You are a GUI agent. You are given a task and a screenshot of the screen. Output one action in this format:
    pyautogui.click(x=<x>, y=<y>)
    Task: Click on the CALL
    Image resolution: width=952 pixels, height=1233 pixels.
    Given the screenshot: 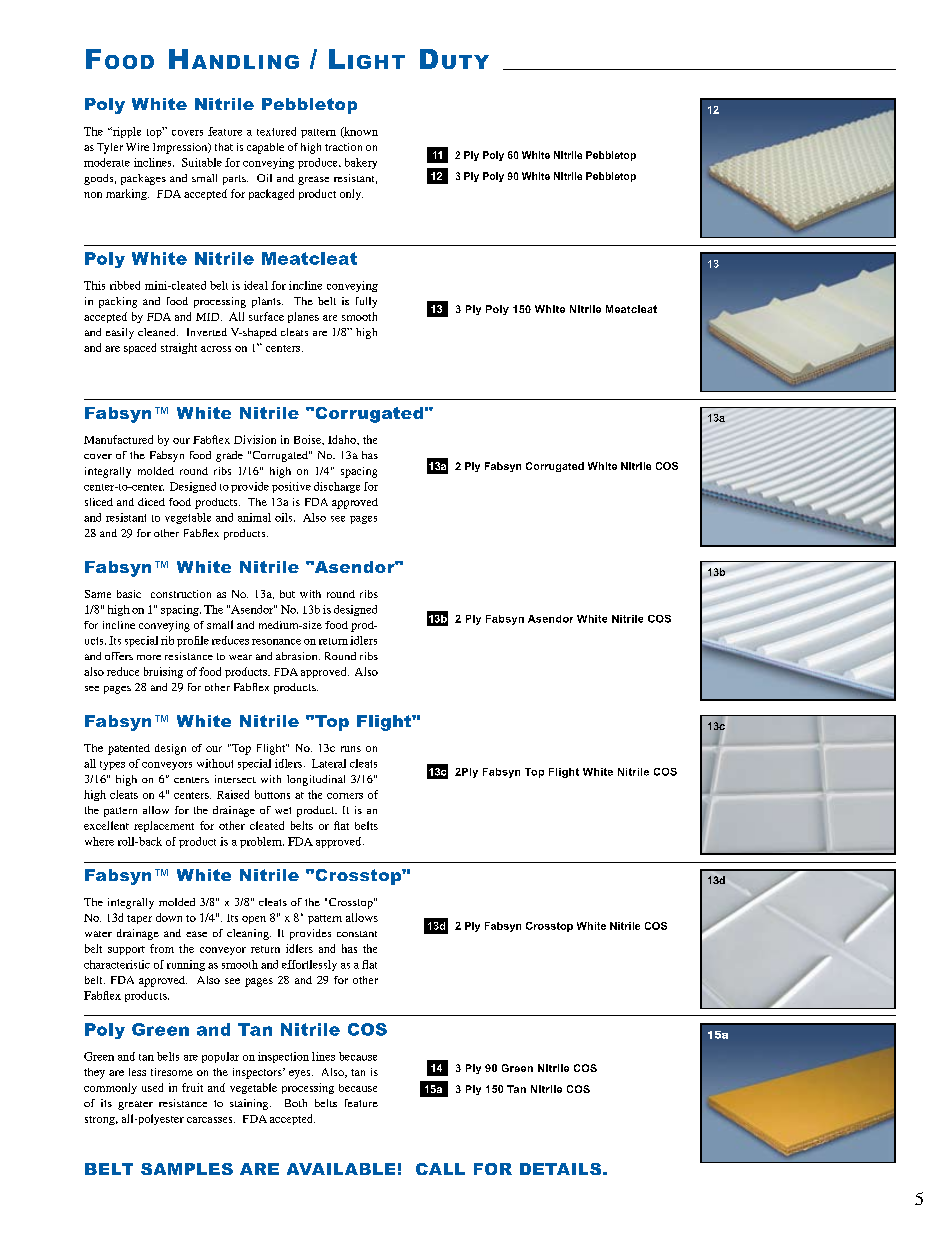 What is the action you would take?
    pyautogui.click(x=440, y=1169)
